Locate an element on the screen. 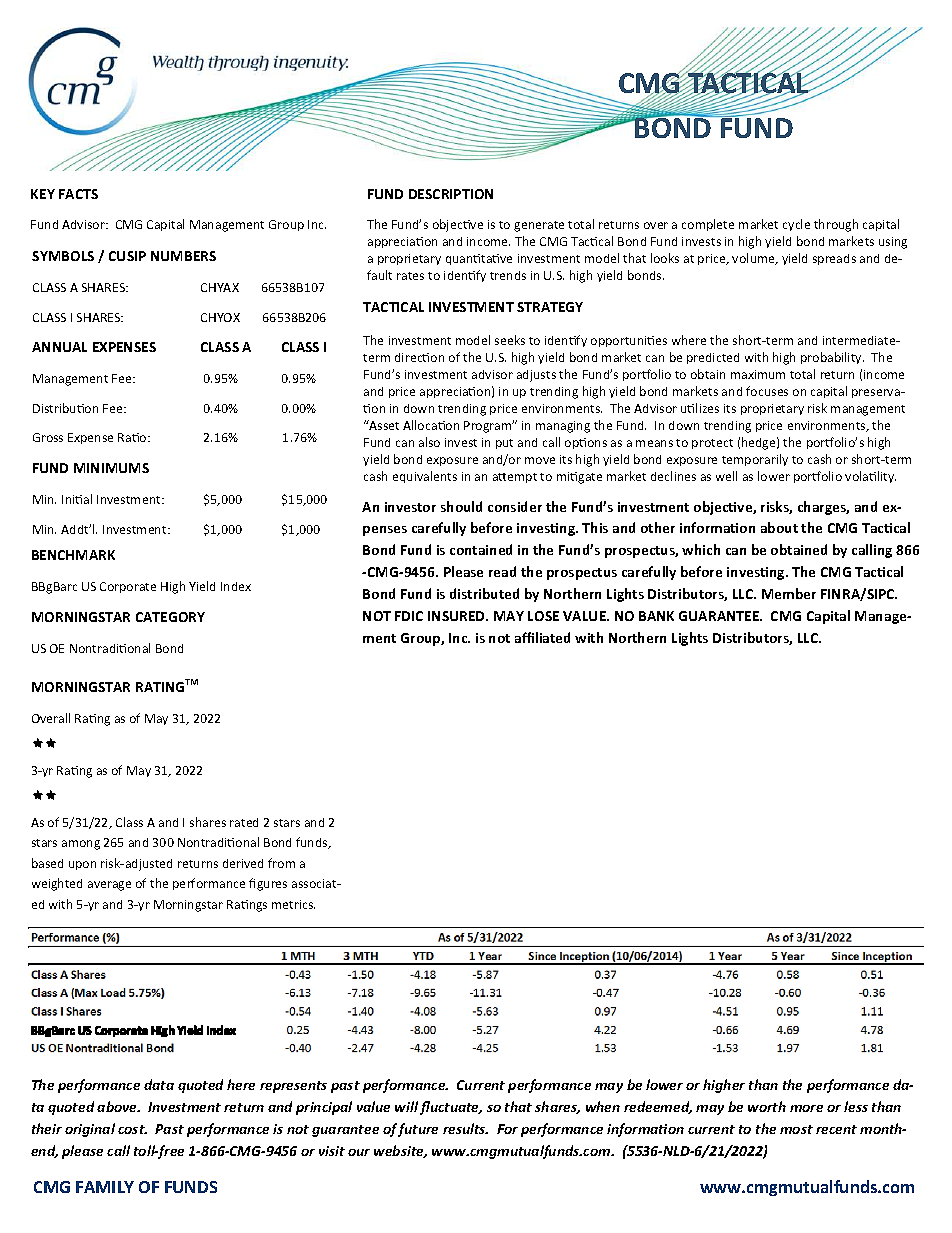 The height and width of the screenshot is (1233, 952). cycle is located at coordinates (796, 225).
